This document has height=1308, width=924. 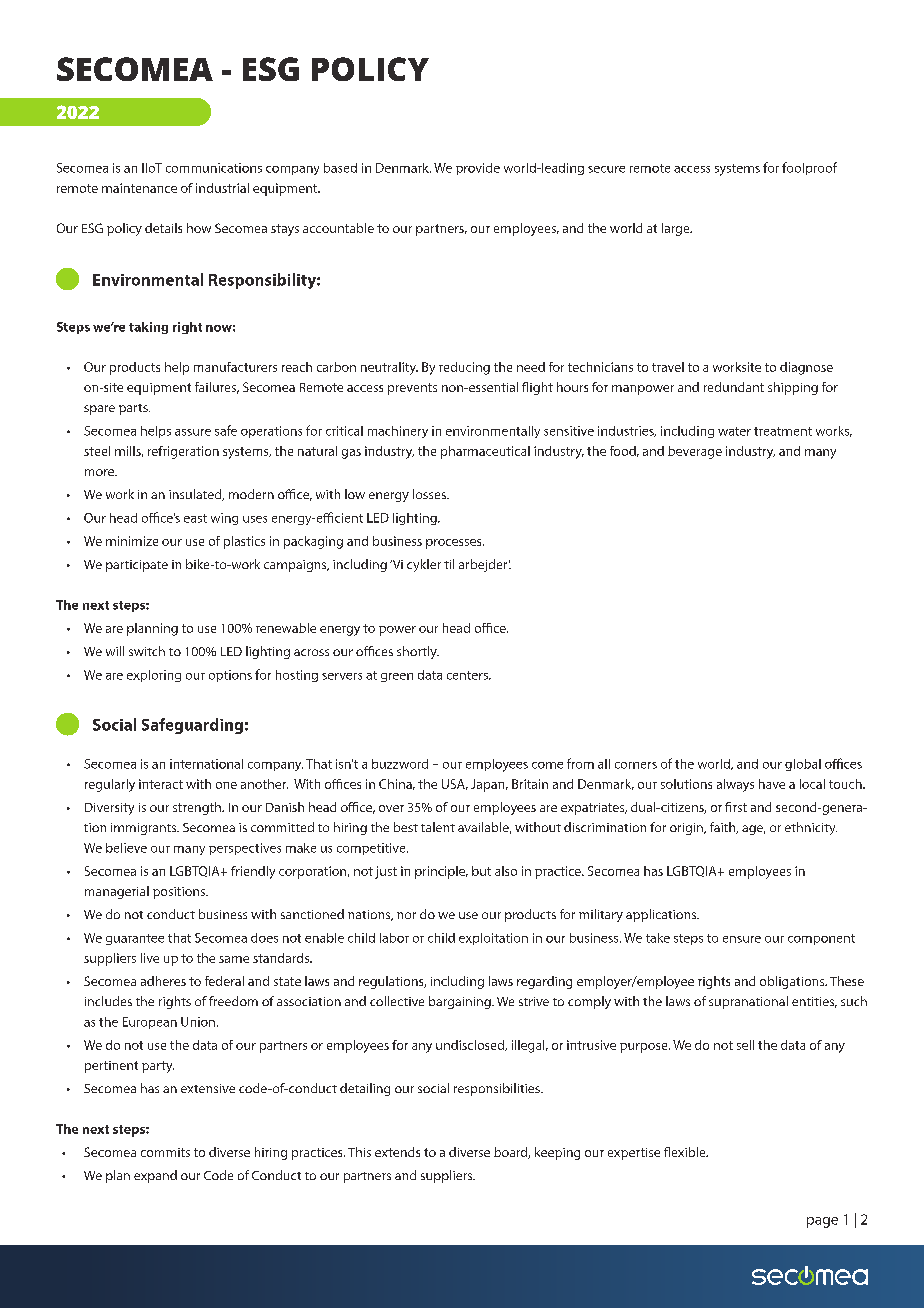 What do you see at coordinates (468, 675) in the document?
I see `centers` at bounding box center [468, 675].
